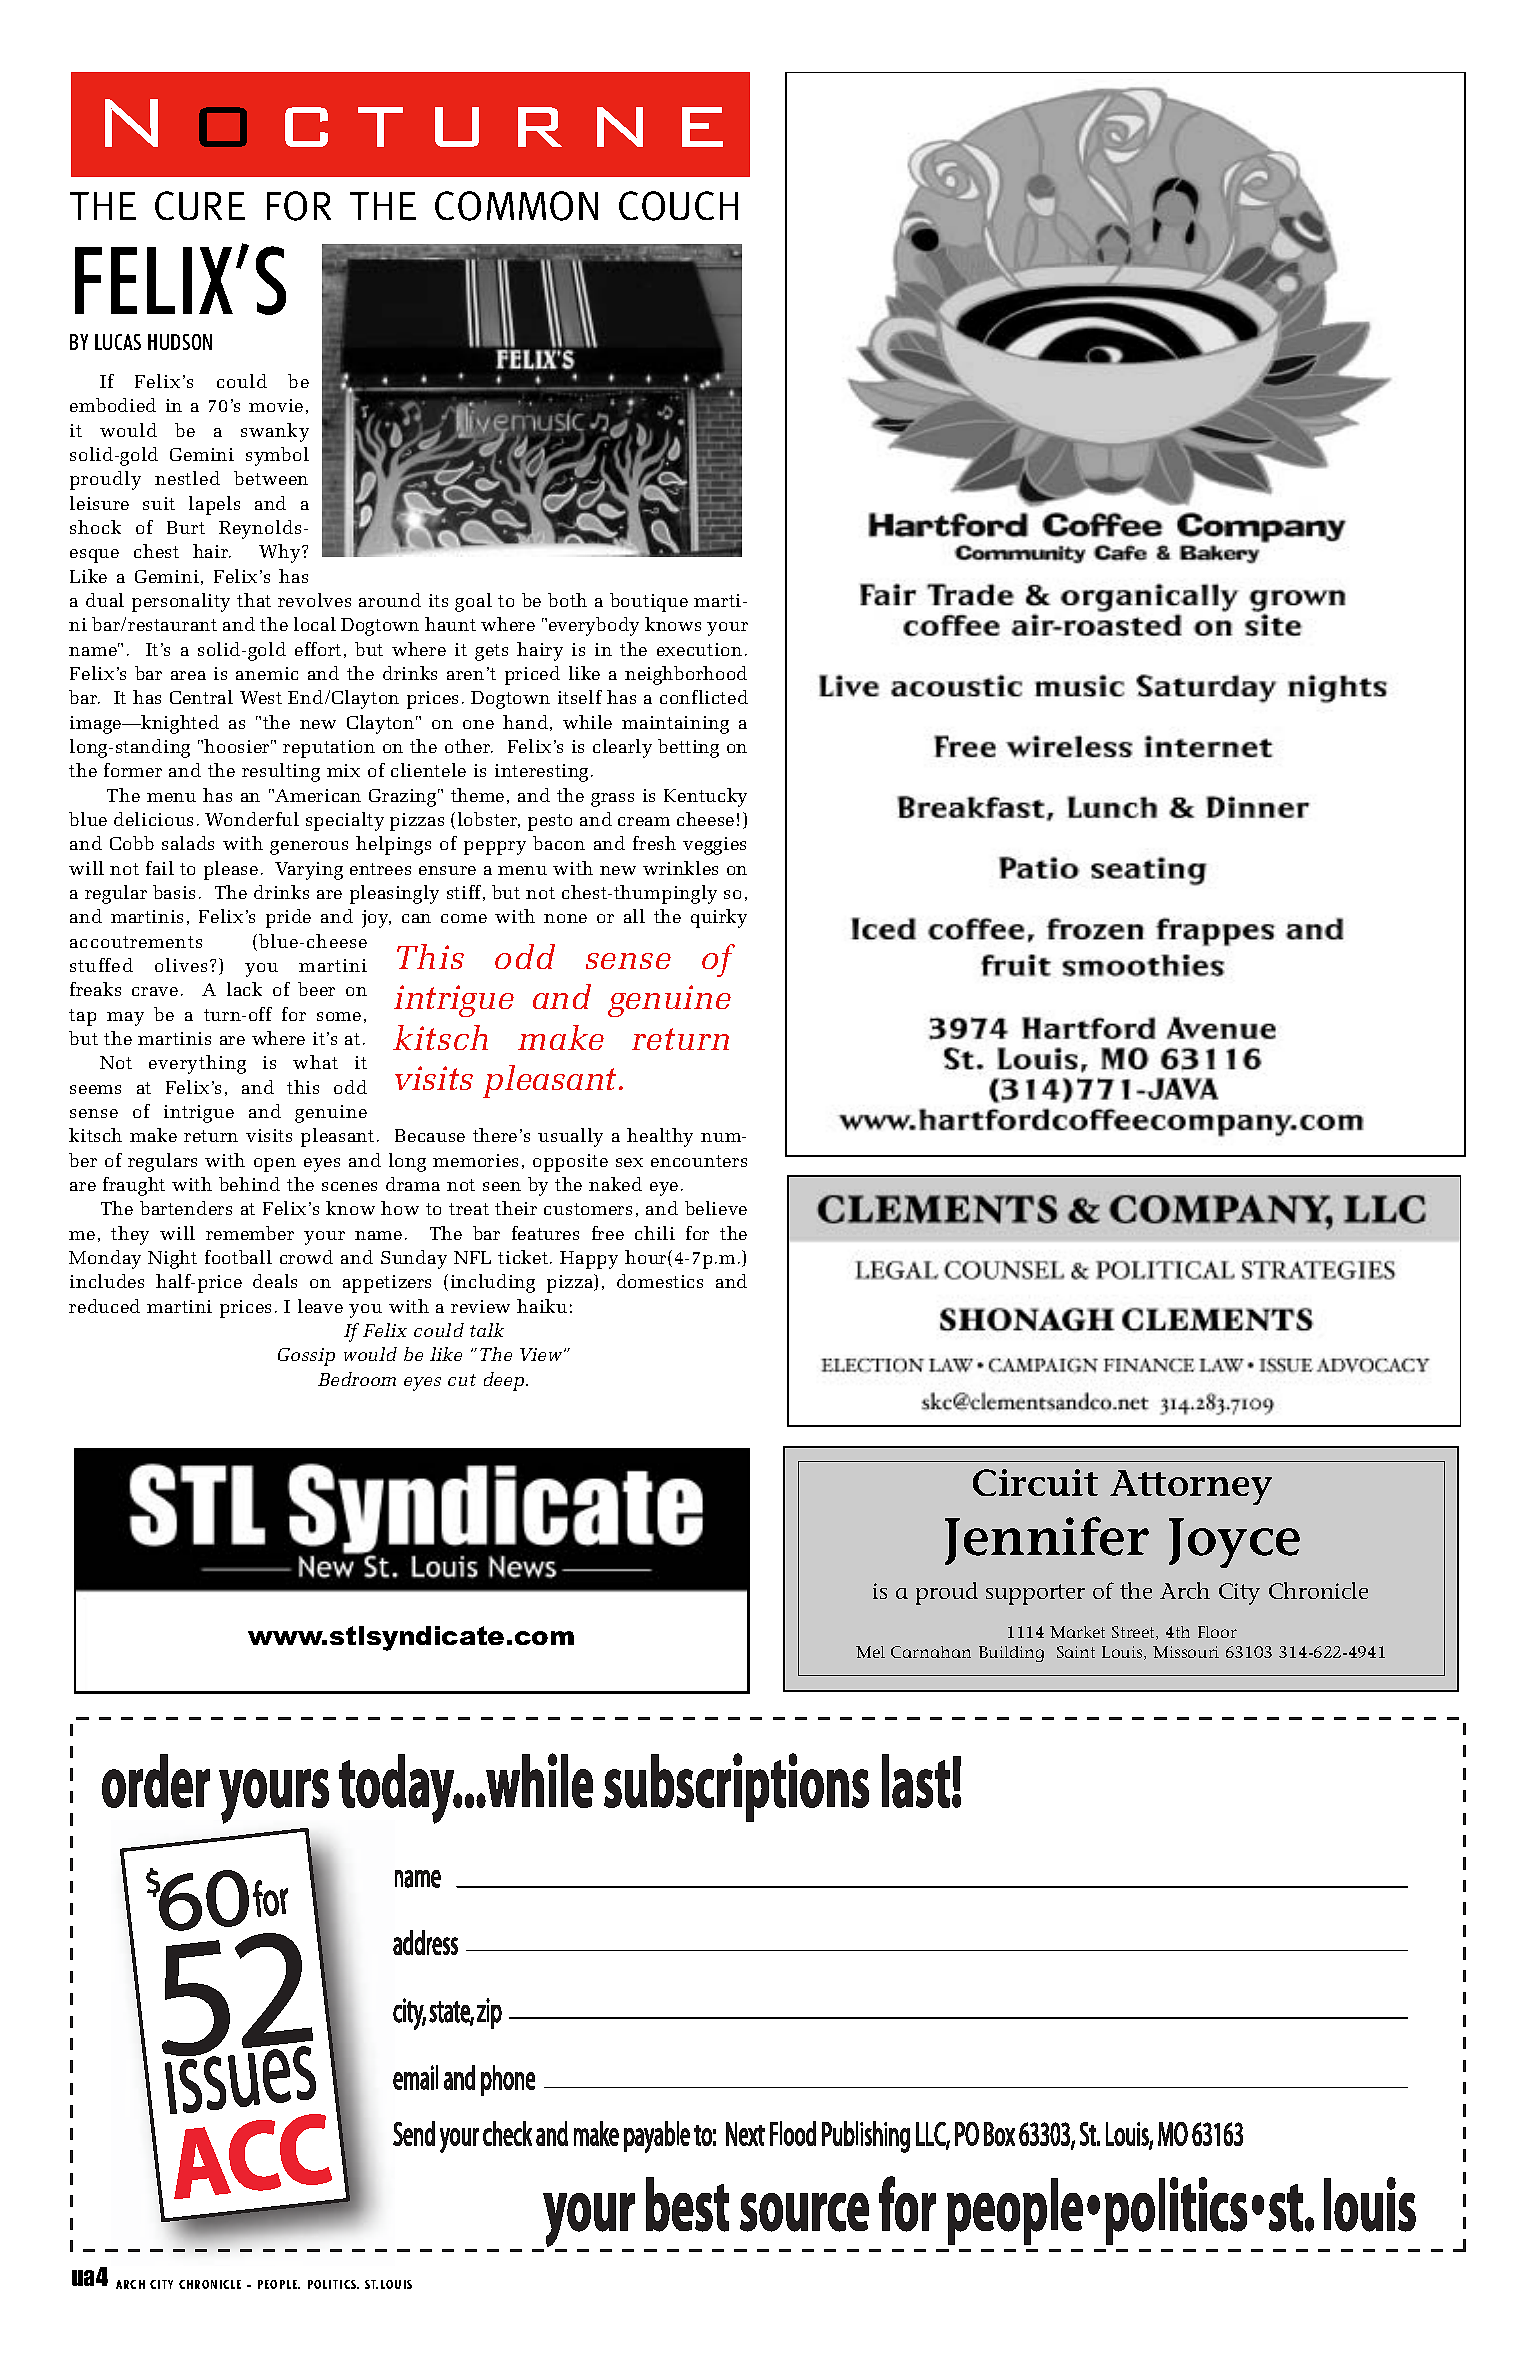 The height and width of the image is (2358, 1533). What do you see at coordinates (649, 602) in the image?
I see `boutique` at bounding box center [649, 602].
